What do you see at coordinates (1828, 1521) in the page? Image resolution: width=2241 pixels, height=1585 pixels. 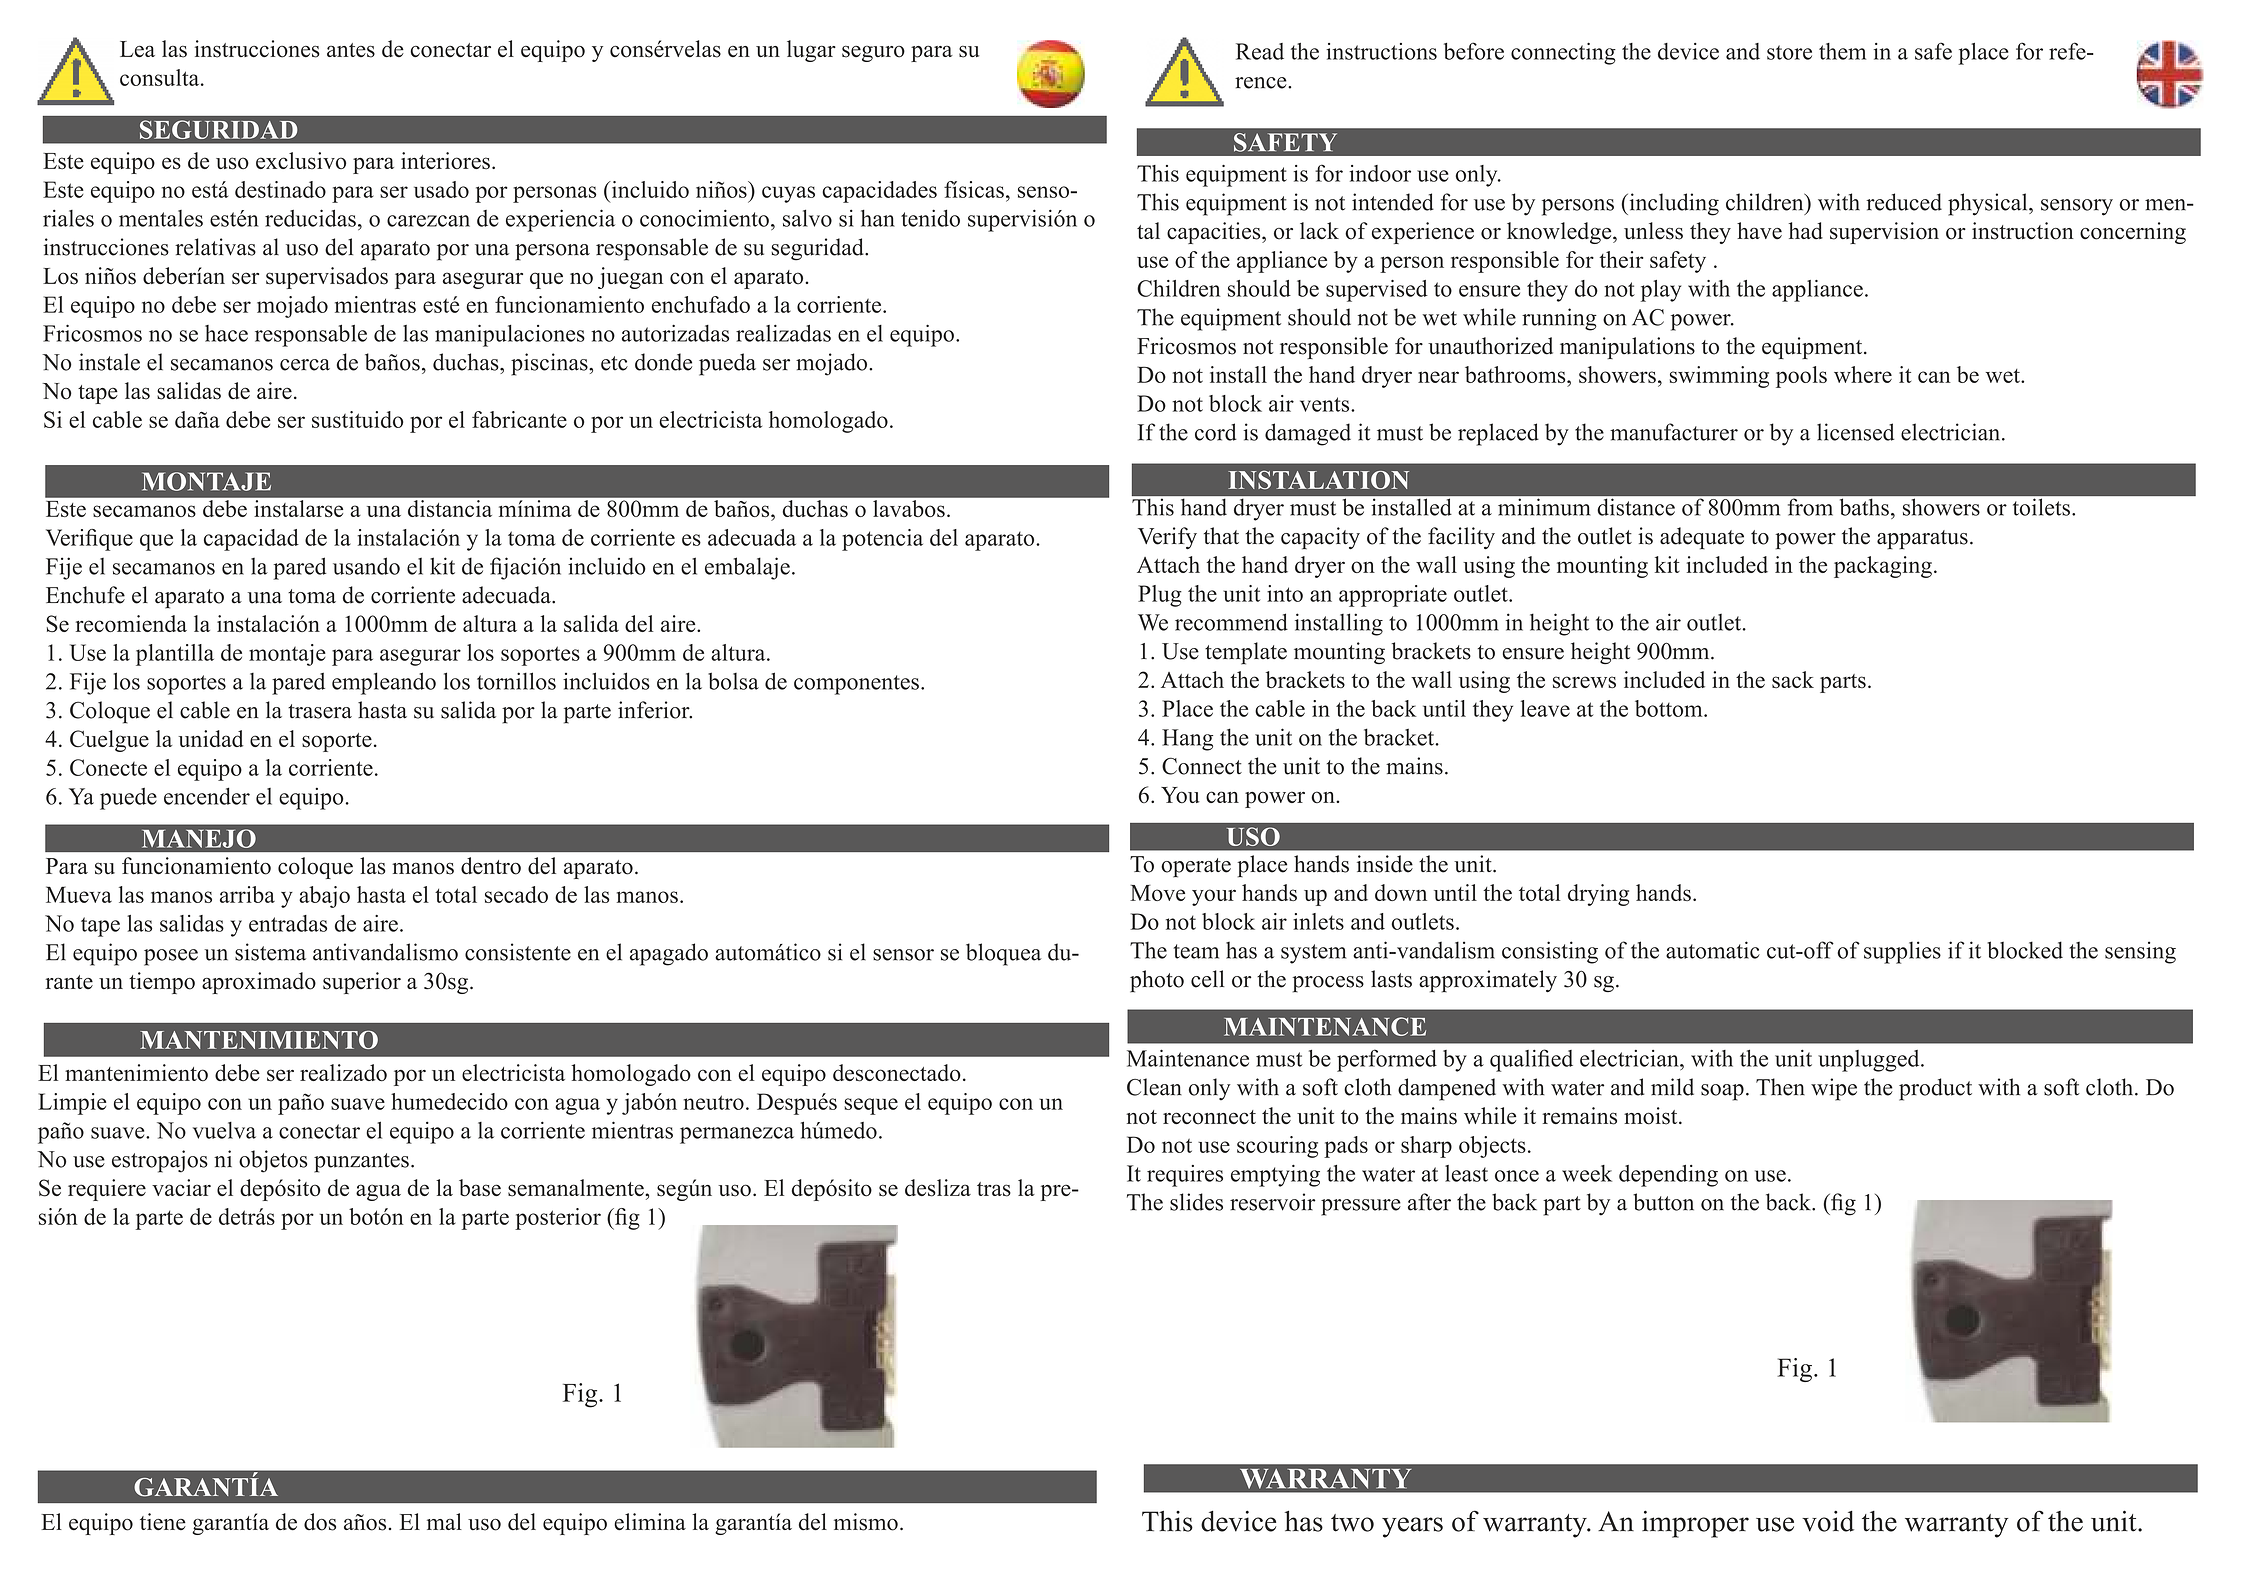 I see `void` at bounding box center [1828, 1521].
